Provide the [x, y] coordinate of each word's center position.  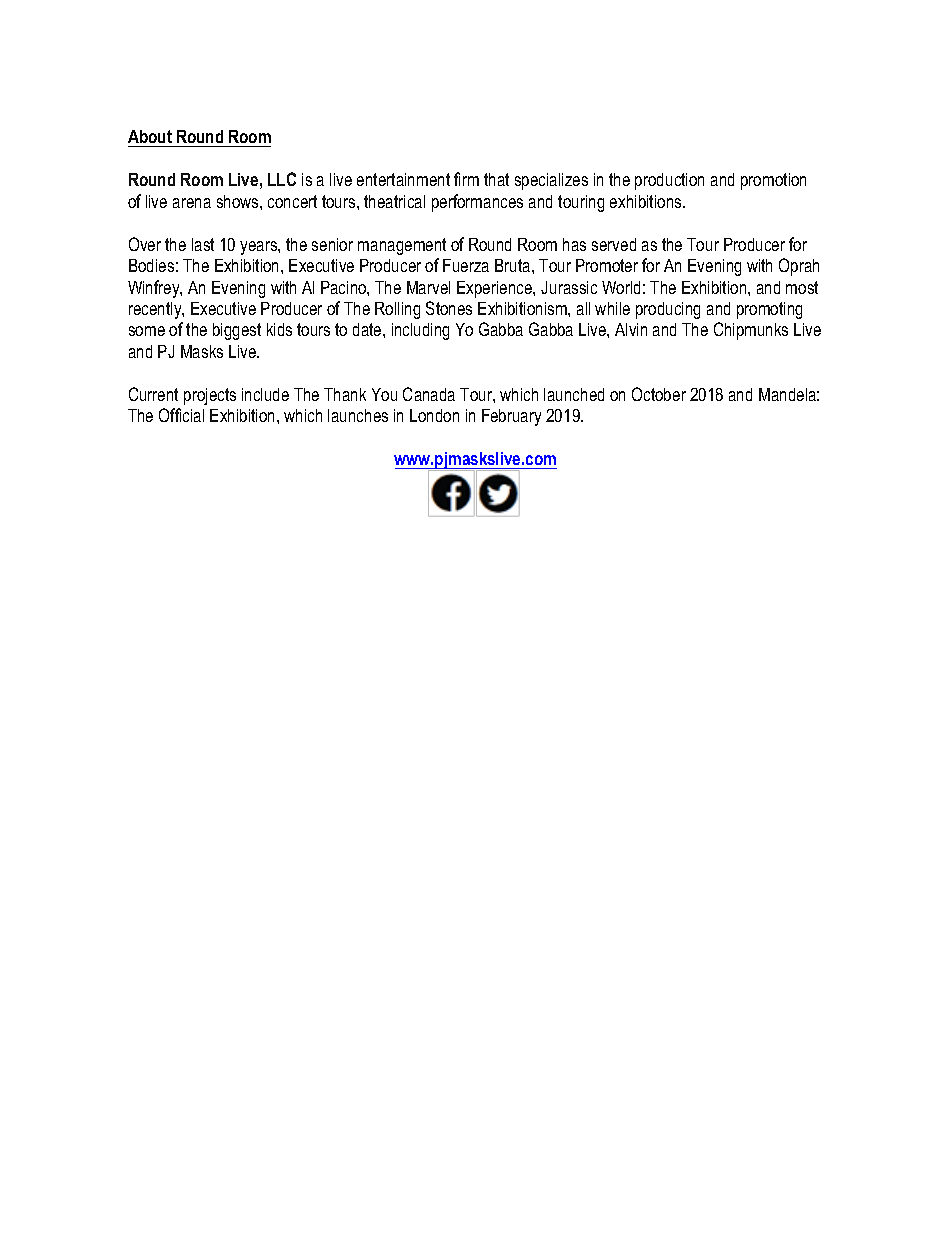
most [802, 287]
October [659, 394]
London [434, 415]
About [151, 138]
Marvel [428, 287]
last [203, 244]
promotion [773, 181]
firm [466, 179]
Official [181, 415]
